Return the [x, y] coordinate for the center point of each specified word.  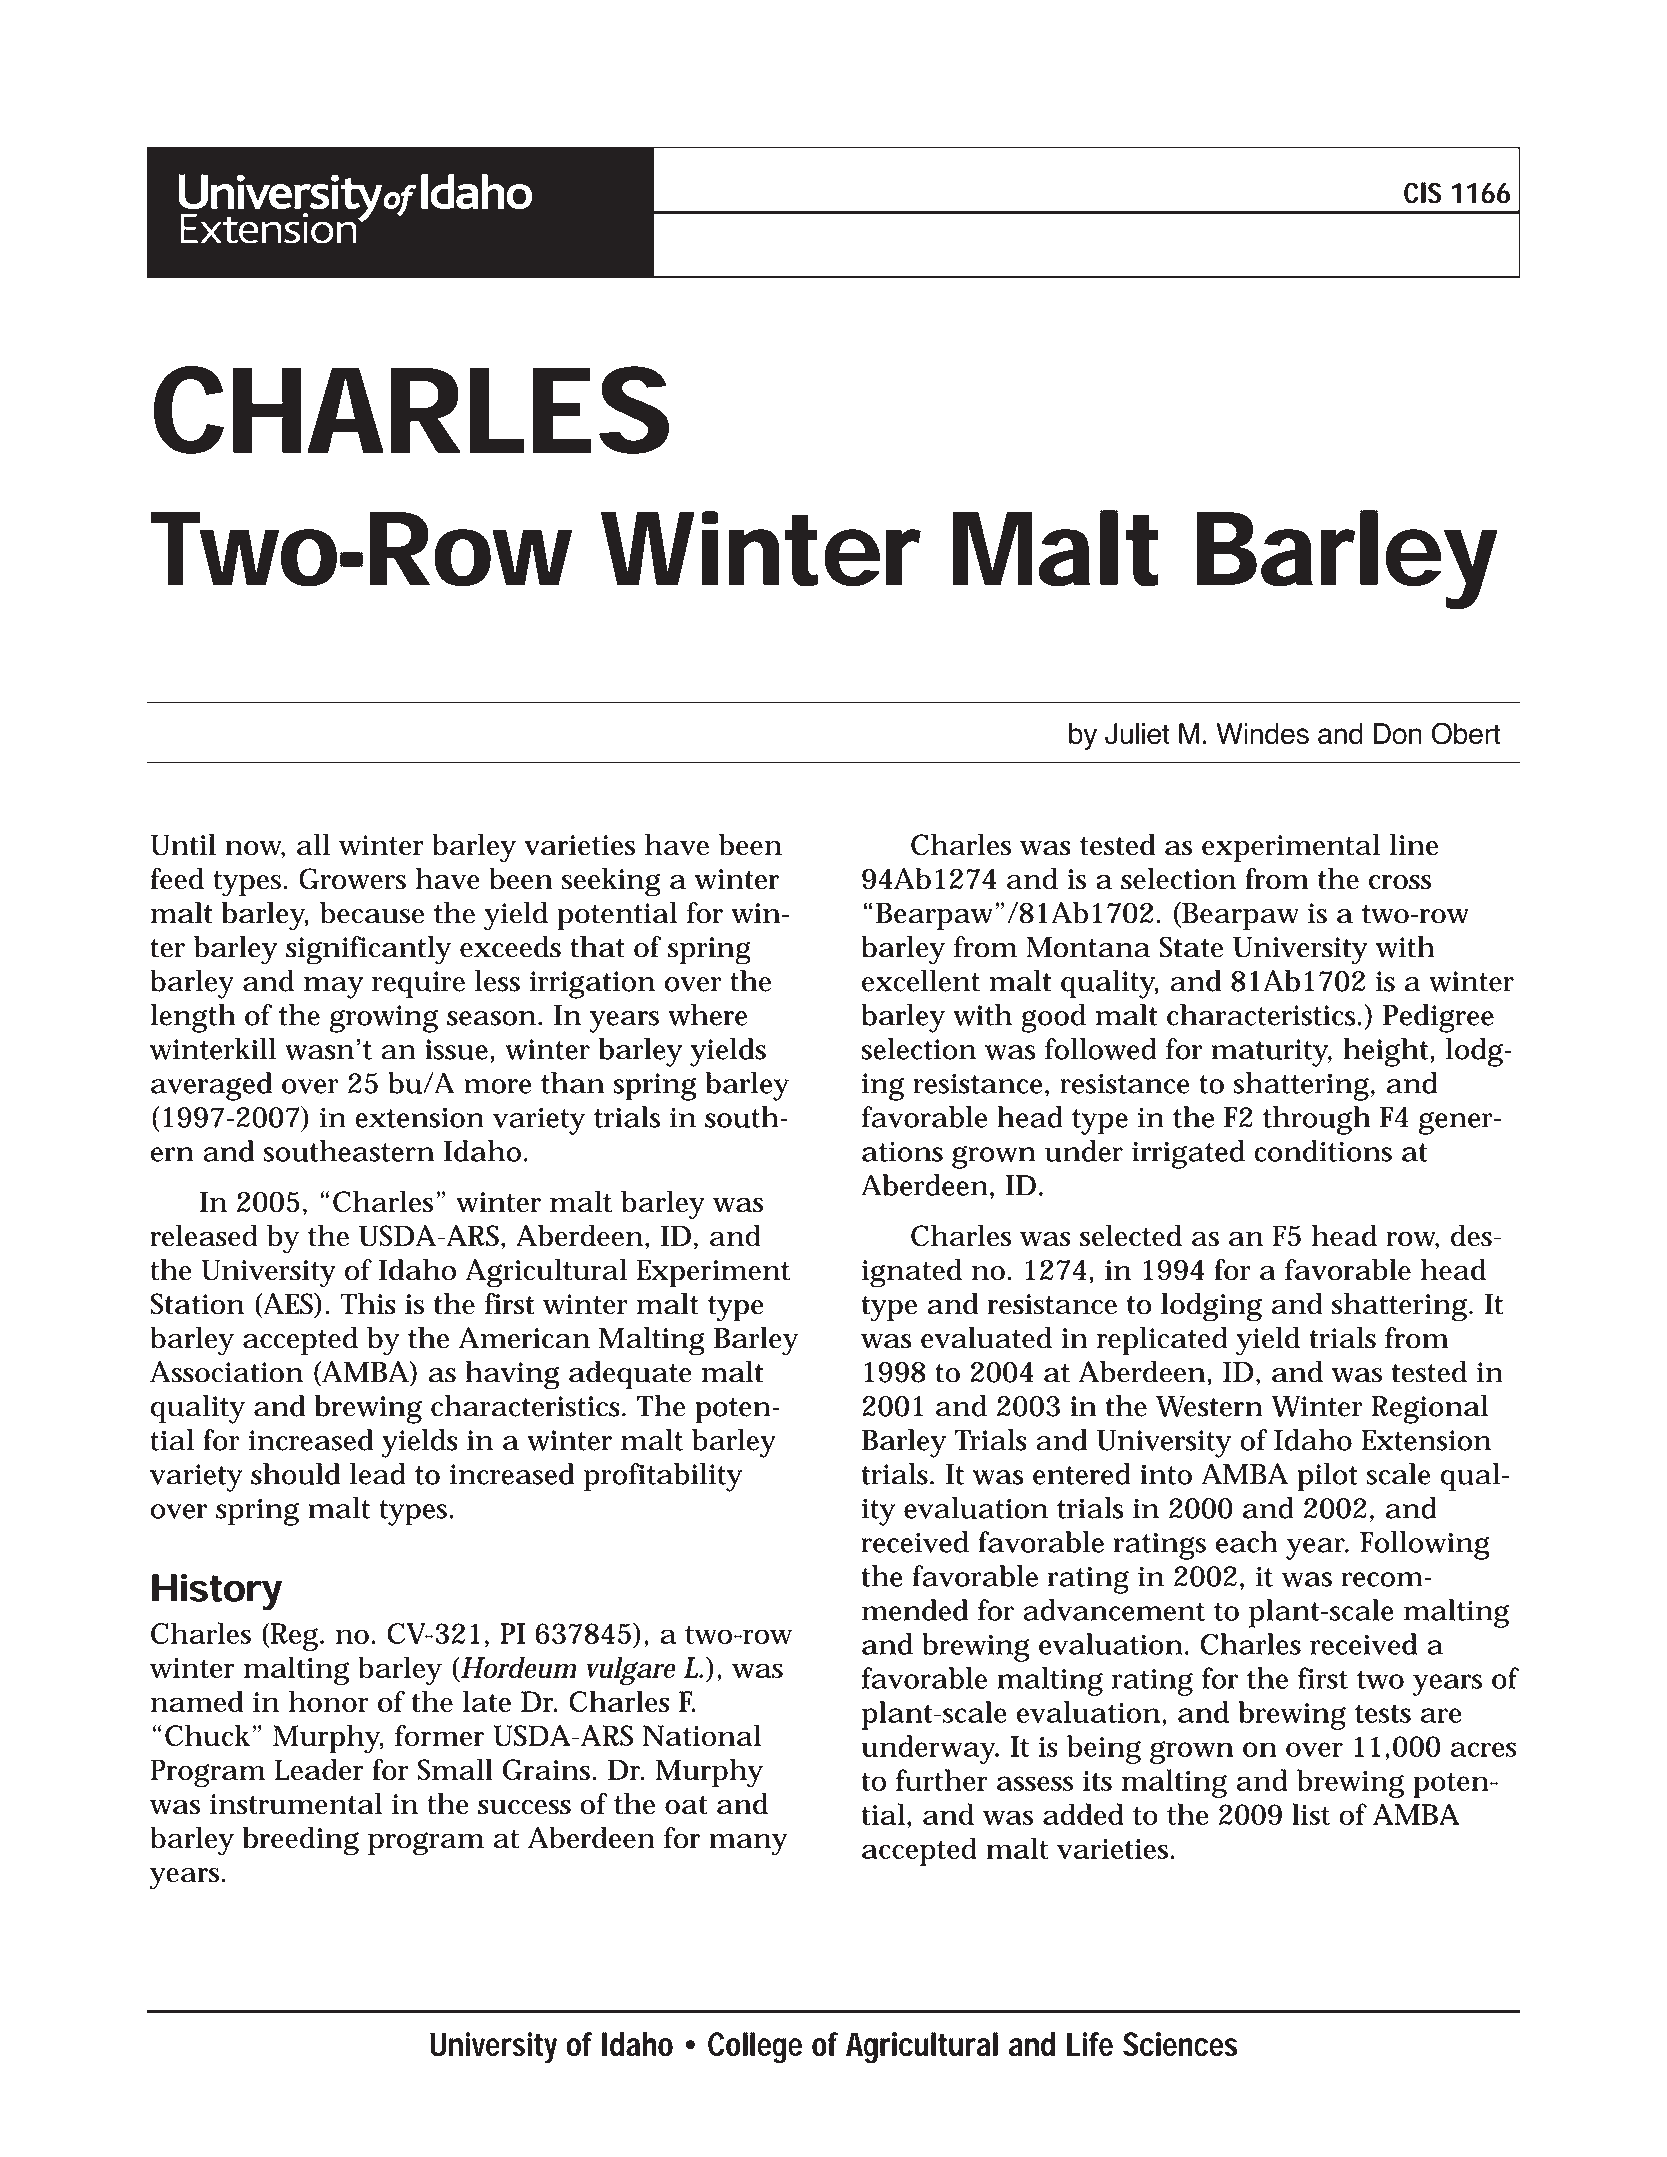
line [1413, 844]
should [295, 1474]
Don [1397, 734]
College [755, 2048]
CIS [1423, 193]
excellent [921, 981]
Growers [352, 879]
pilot [1327, 1477]
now [255, 849]
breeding [301, 1841]
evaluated [986, 1338]
